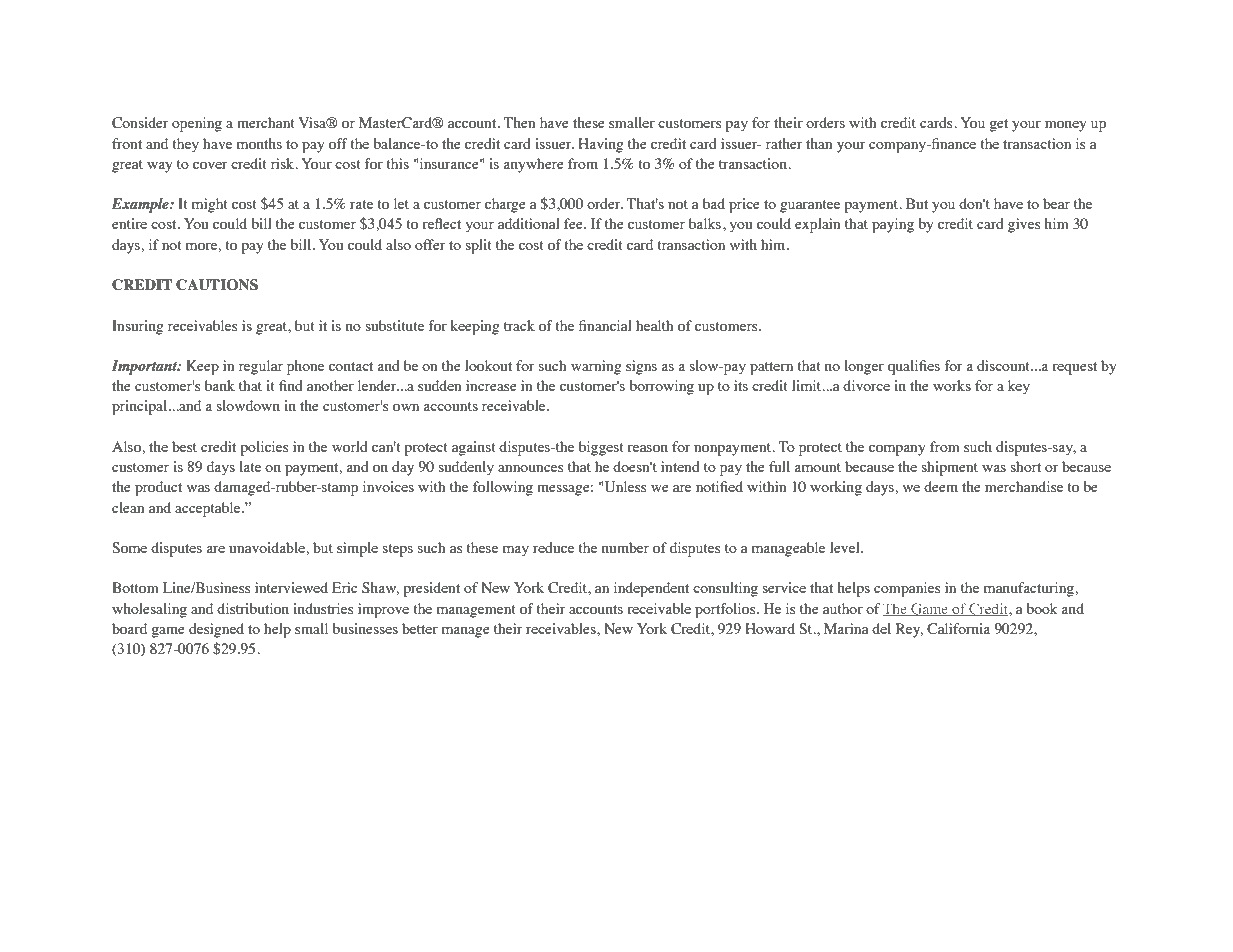 Image resolution: width=1233 pixels, height=952 pixels. What do you see at coordinates (651, 589) in the image?
I see `independent` at bounding box center [651, 589].
